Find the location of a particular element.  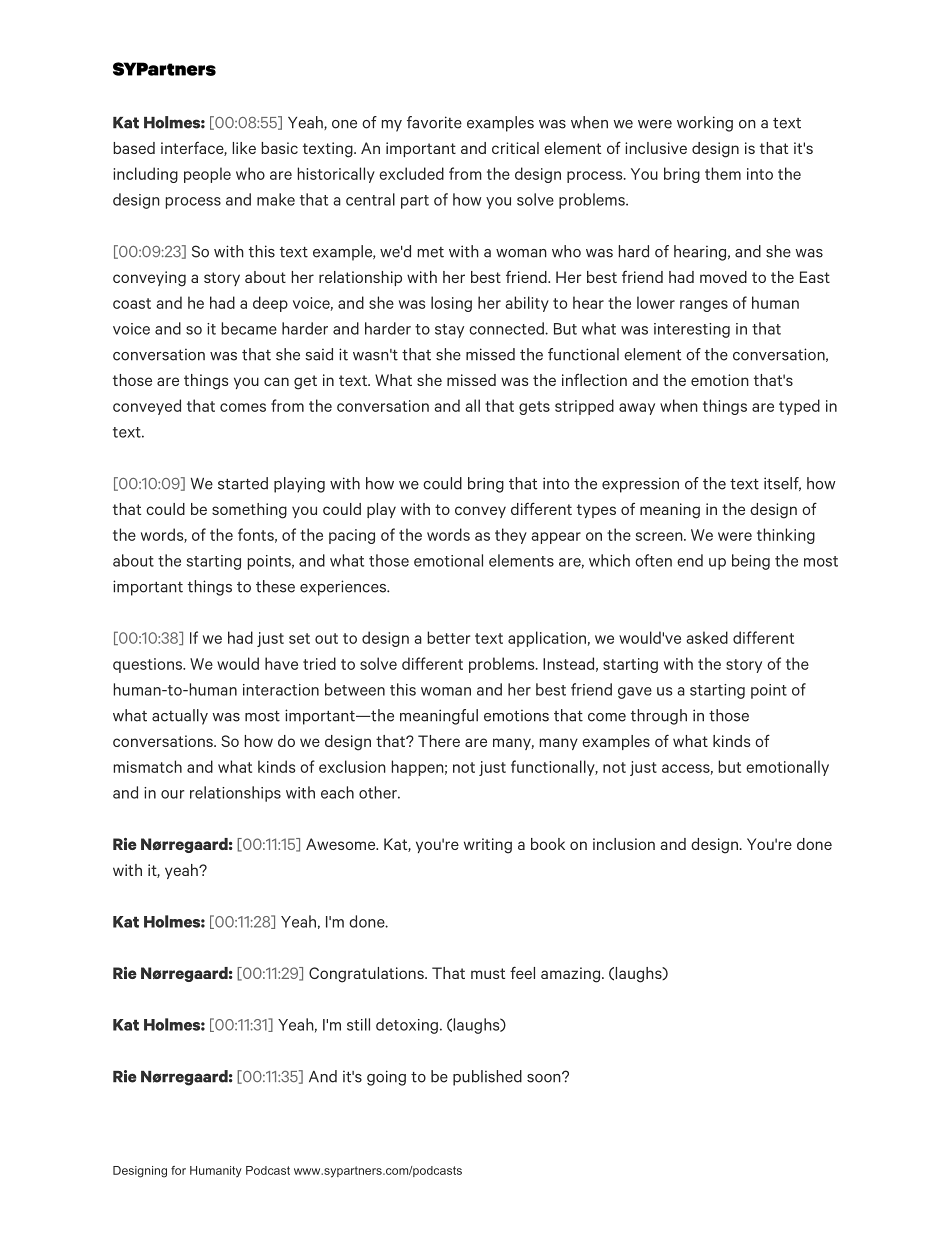

them is located at coordinates (723, 173).
